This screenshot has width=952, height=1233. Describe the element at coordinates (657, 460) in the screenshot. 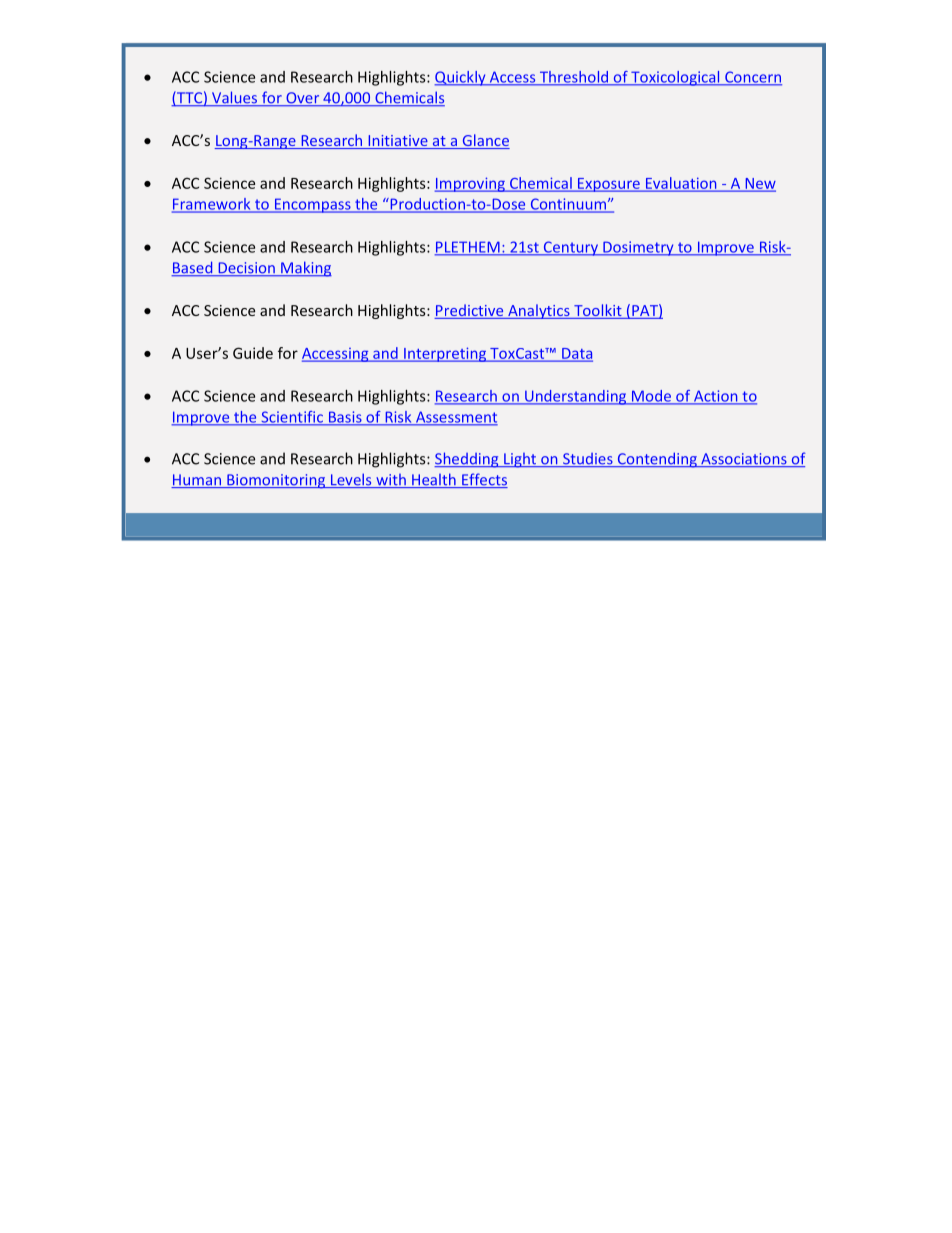

I see `Contending` at that location.
